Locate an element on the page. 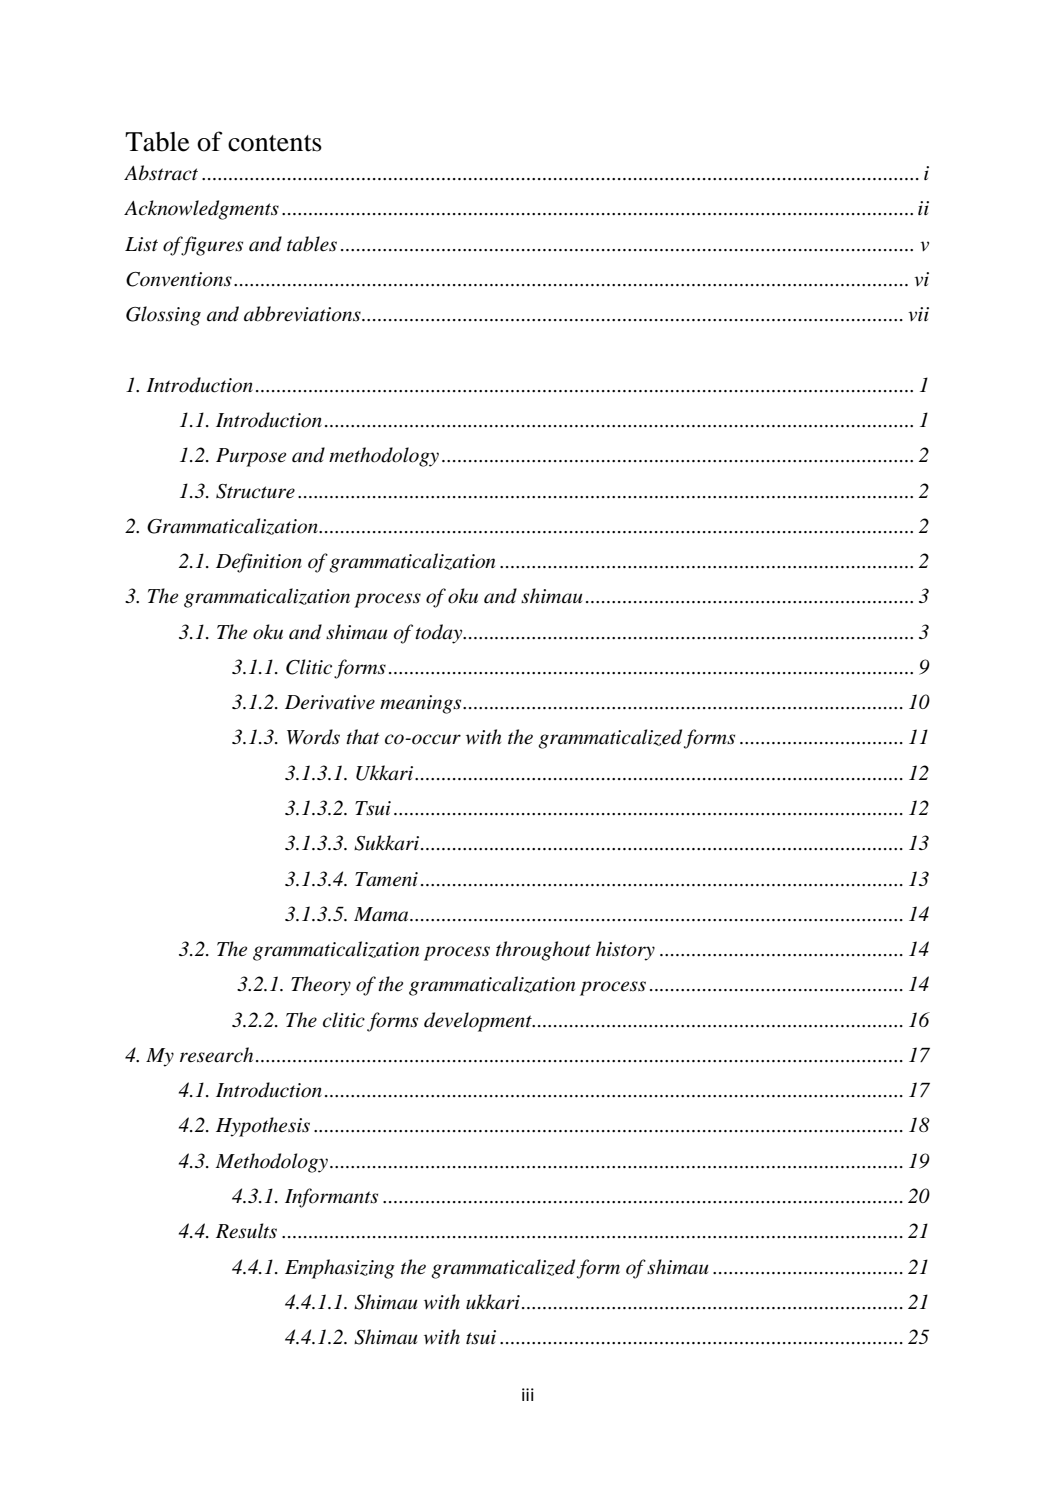 The height and width of the page is (1493, 1056). Derivative is located at coordinates (330, 702).
